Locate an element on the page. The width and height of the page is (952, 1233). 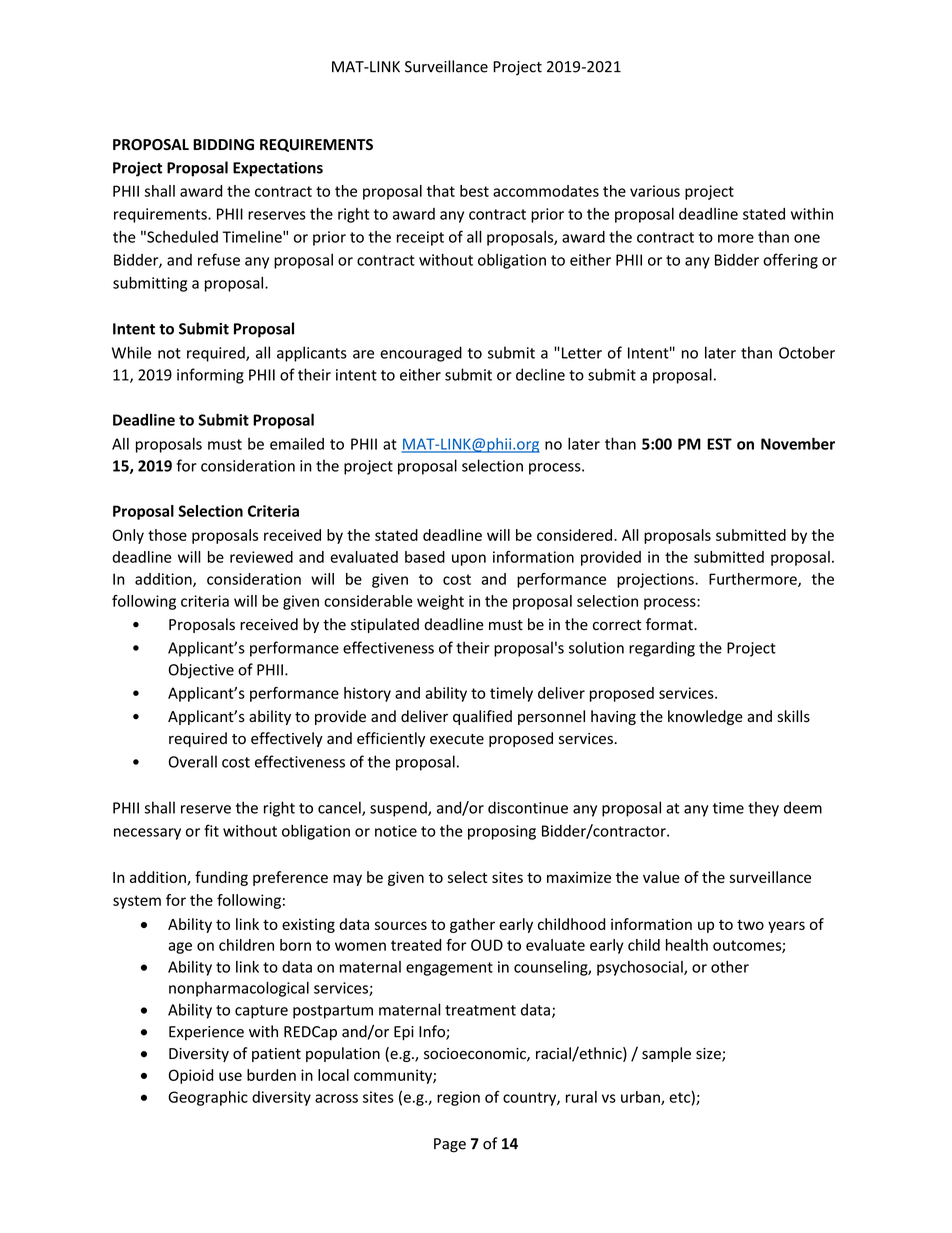
value is located at coordinates (661, 877).
